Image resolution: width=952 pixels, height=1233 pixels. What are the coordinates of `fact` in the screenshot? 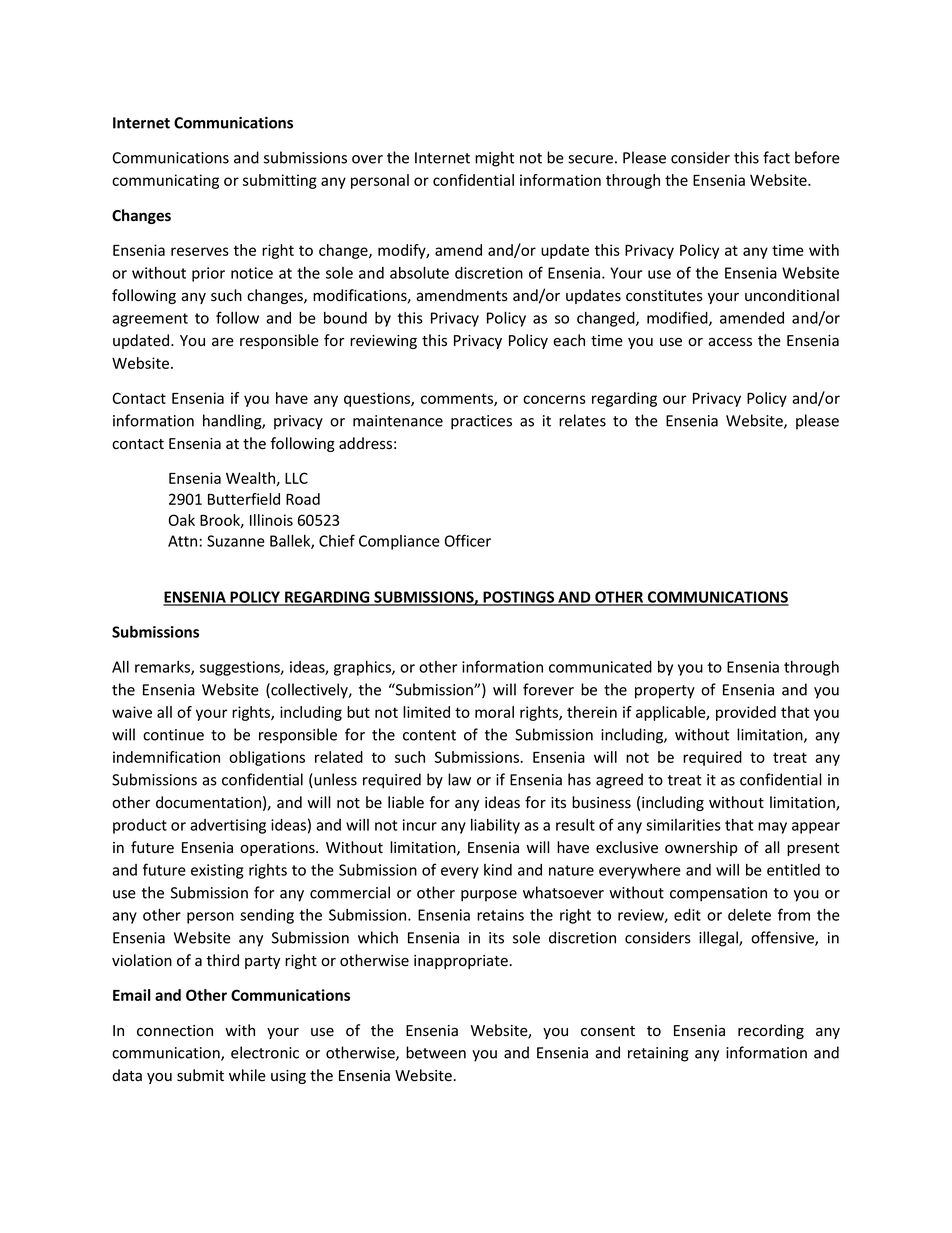 It's located at (776, 157).
